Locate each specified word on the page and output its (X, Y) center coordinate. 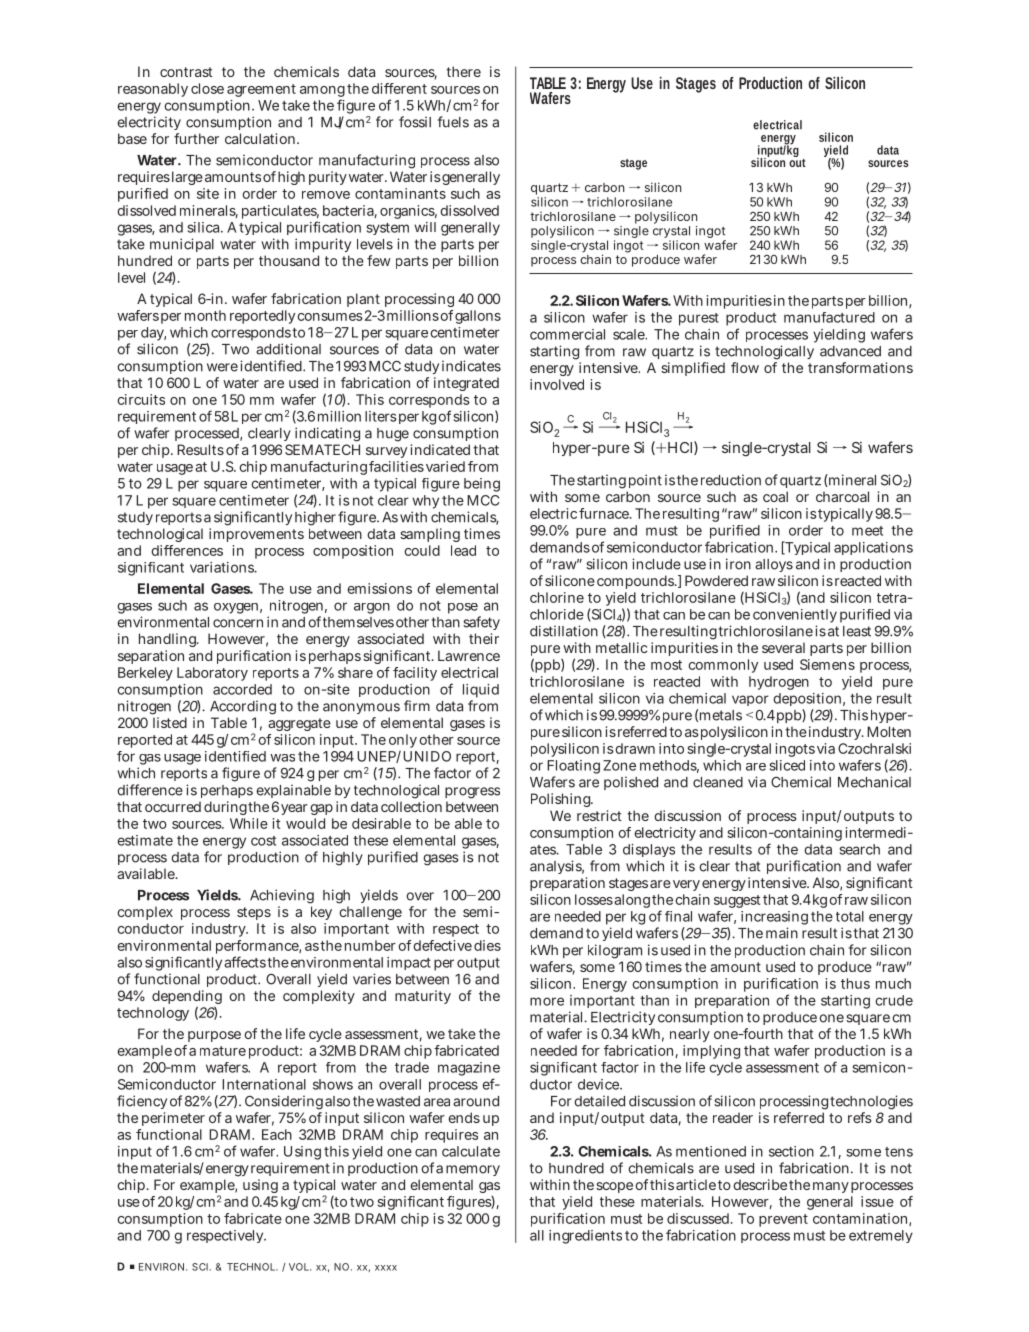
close (207, 88)
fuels (453, 122)
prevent (783, 1220)
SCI (201, 1267)
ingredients (585, 1237)
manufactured (829, 317)
